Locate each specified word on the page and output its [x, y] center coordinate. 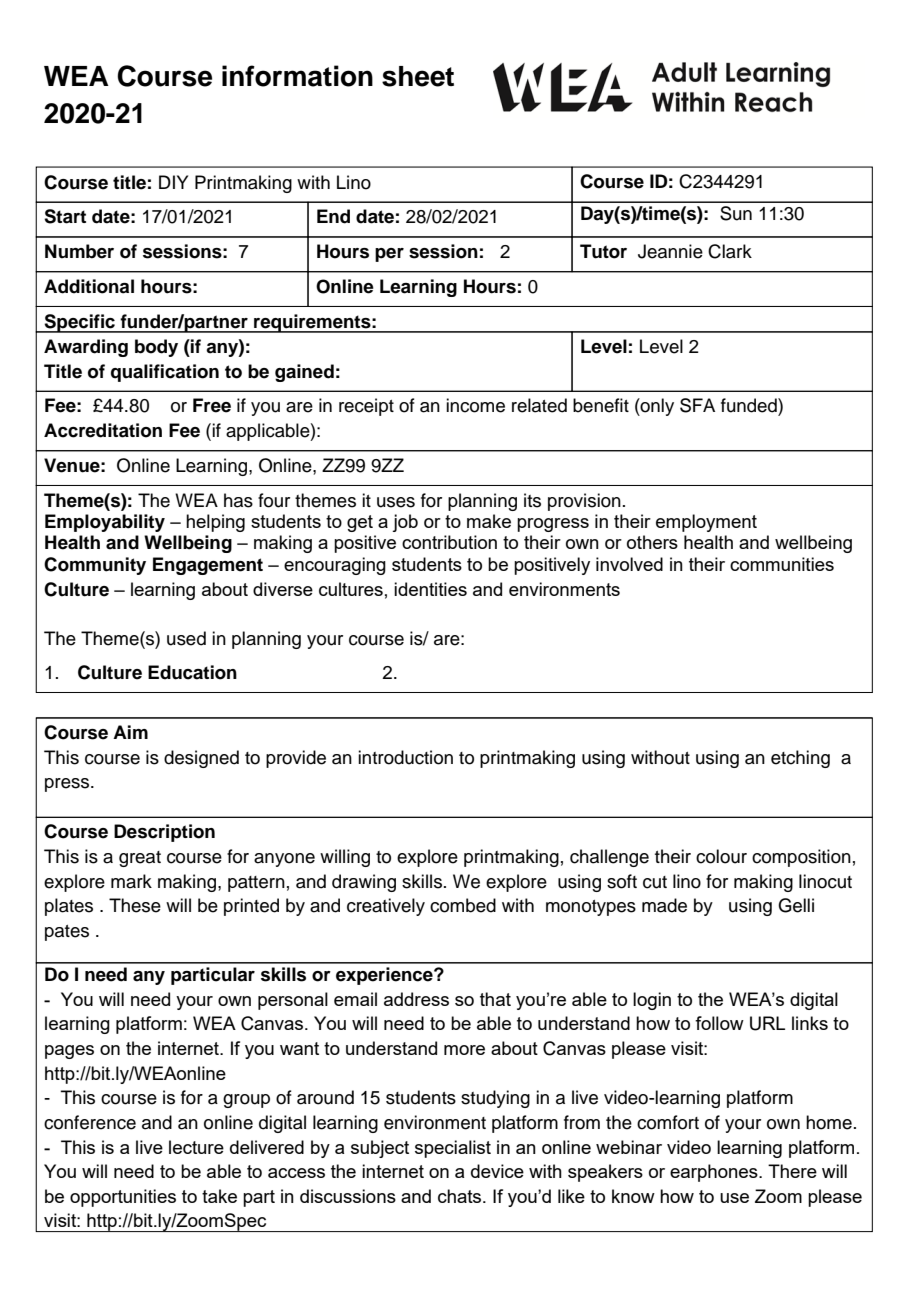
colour [721, 856]
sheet [418, 76]
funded [750, 405]
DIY [173, 182]
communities [782, 564]
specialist [453, 1149]
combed [463, 905]
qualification [165, 373]
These [135, 905]
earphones [715, 1173]
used [186, 638]
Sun [736, 213]
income [475, 405]
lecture [196, 1147]
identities [430, 589]
